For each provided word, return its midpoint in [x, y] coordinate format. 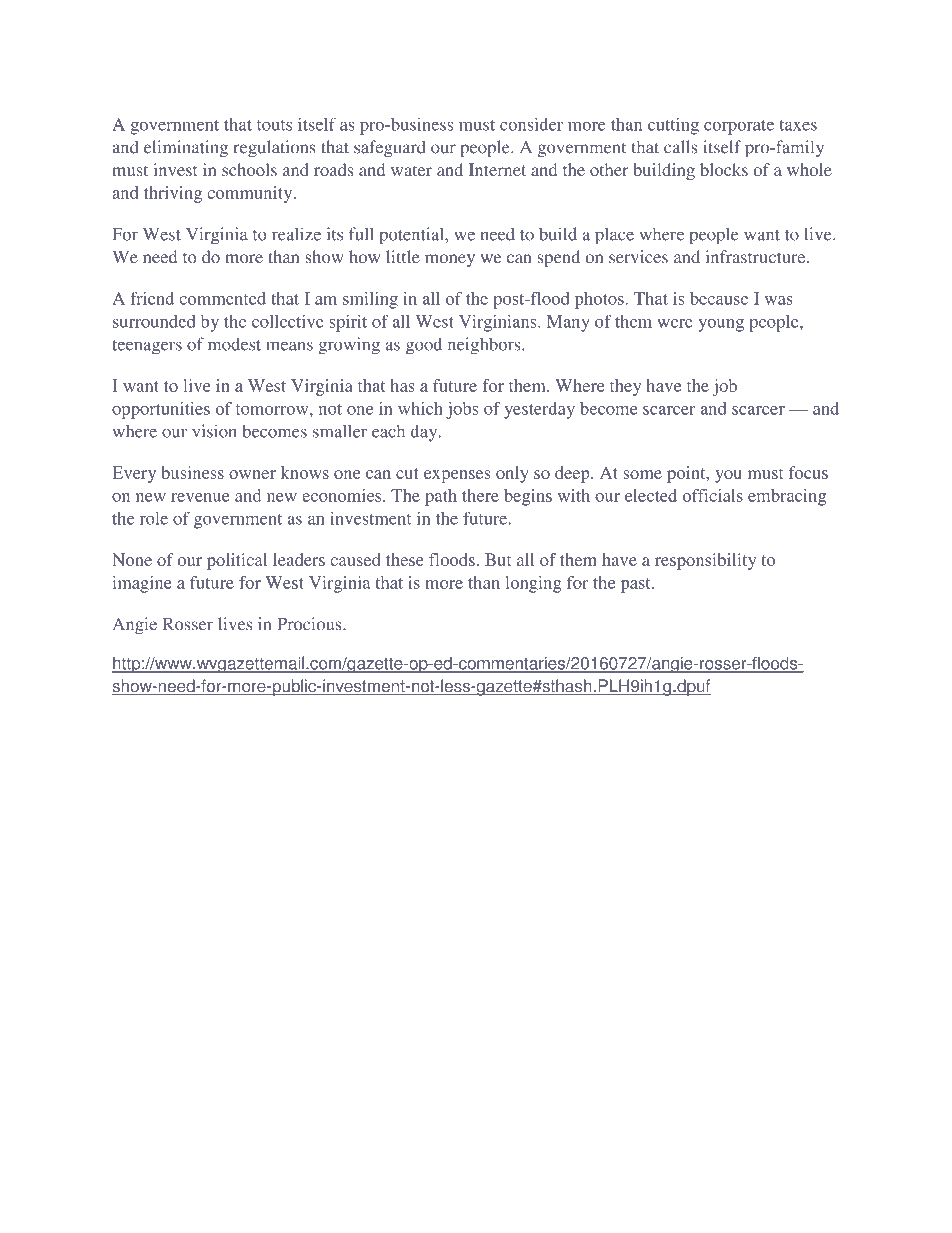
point [687, 474]
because [719, 298]
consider [531, 124]
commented [222, 298]
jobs [462, 410]
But [498, 559]
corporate [739, 127]
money [450, 260]
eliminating [186, 149]
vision [214, 431]
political [237, 561]
